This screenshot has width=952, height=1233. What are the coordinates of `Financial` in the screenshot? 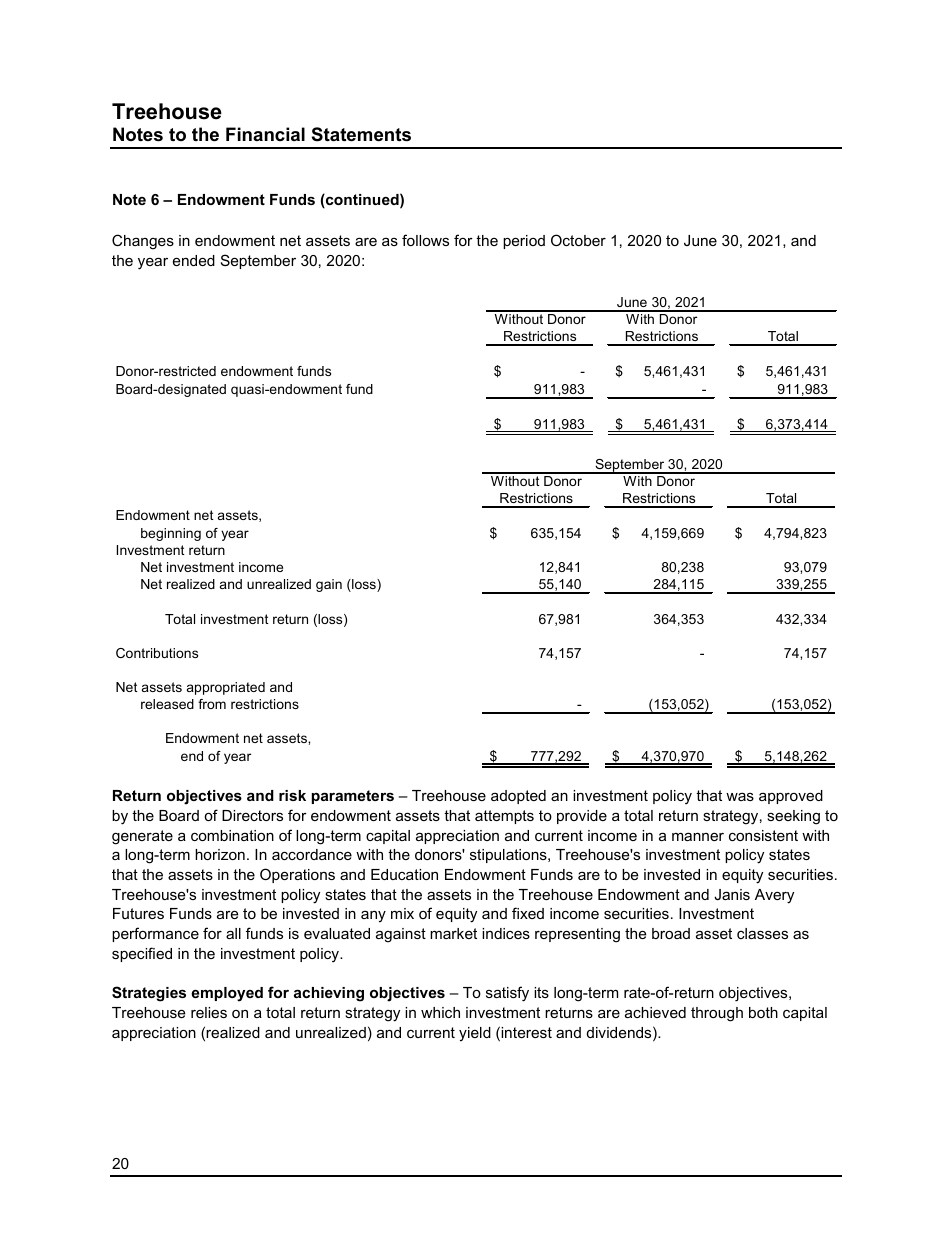 It's located at (265, 134).
